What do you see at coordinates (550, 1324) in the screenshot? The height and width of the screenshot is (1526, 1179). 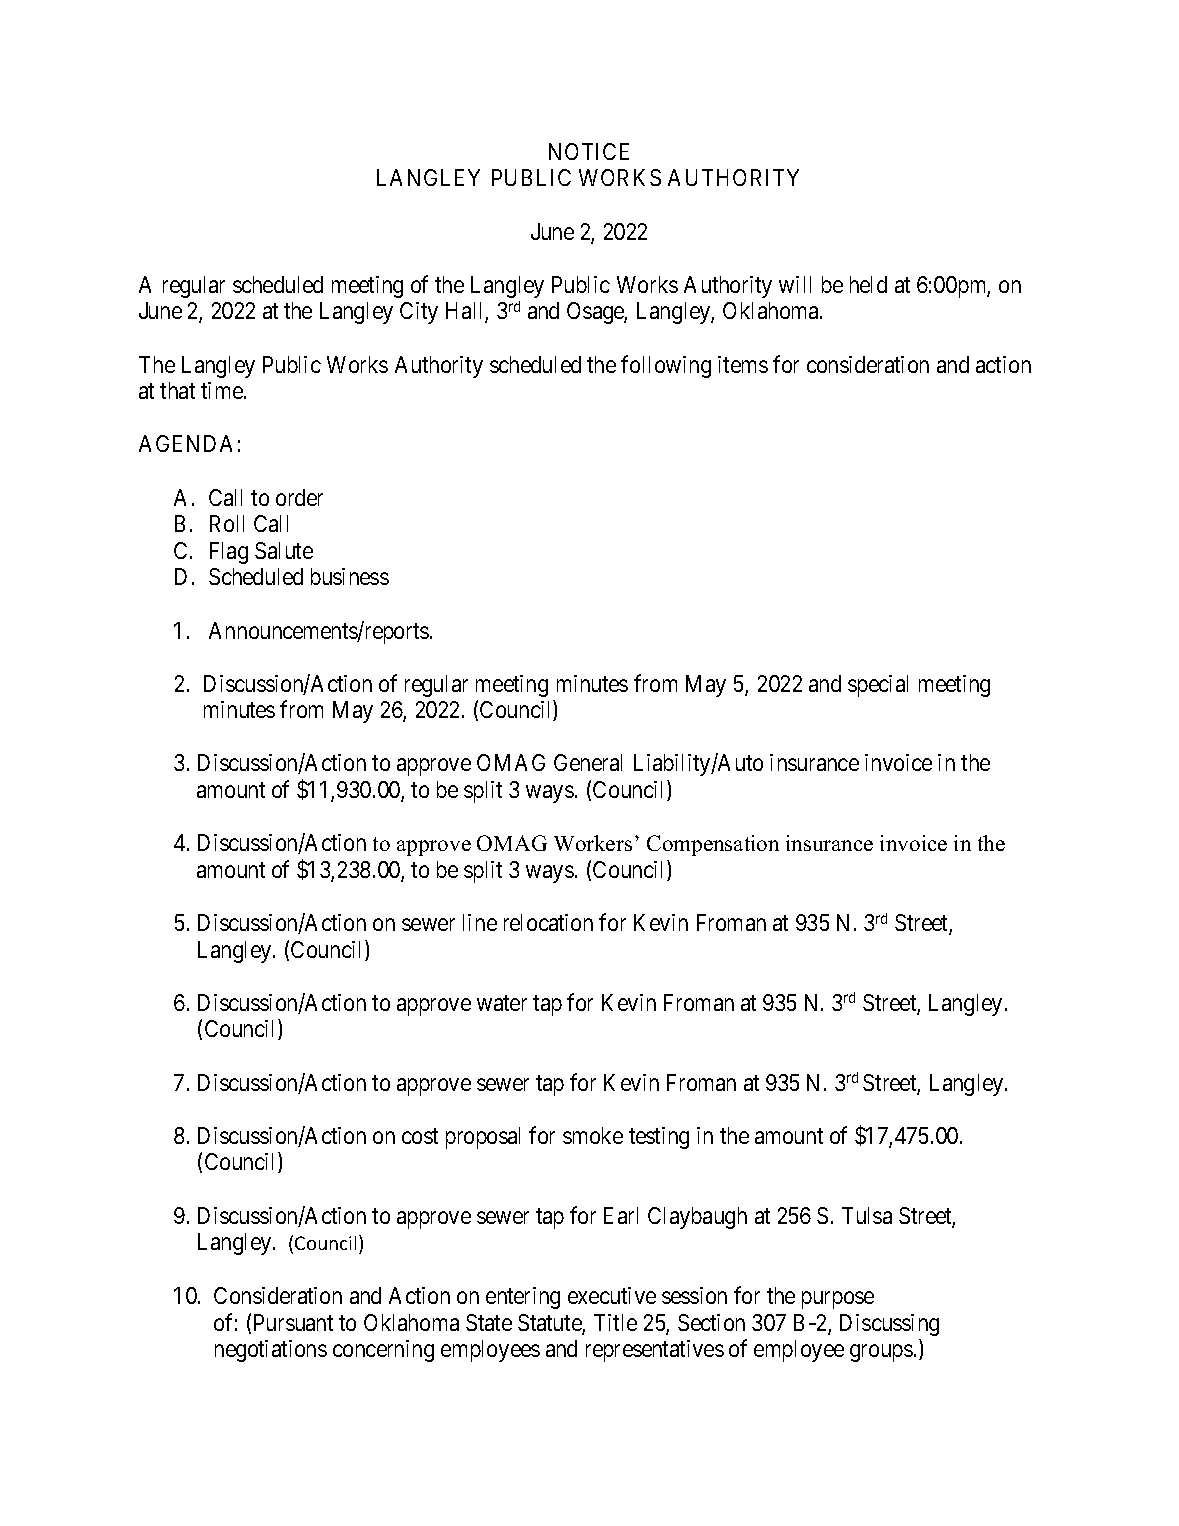 I see `Statute` at bounding box center [550, 1324].
